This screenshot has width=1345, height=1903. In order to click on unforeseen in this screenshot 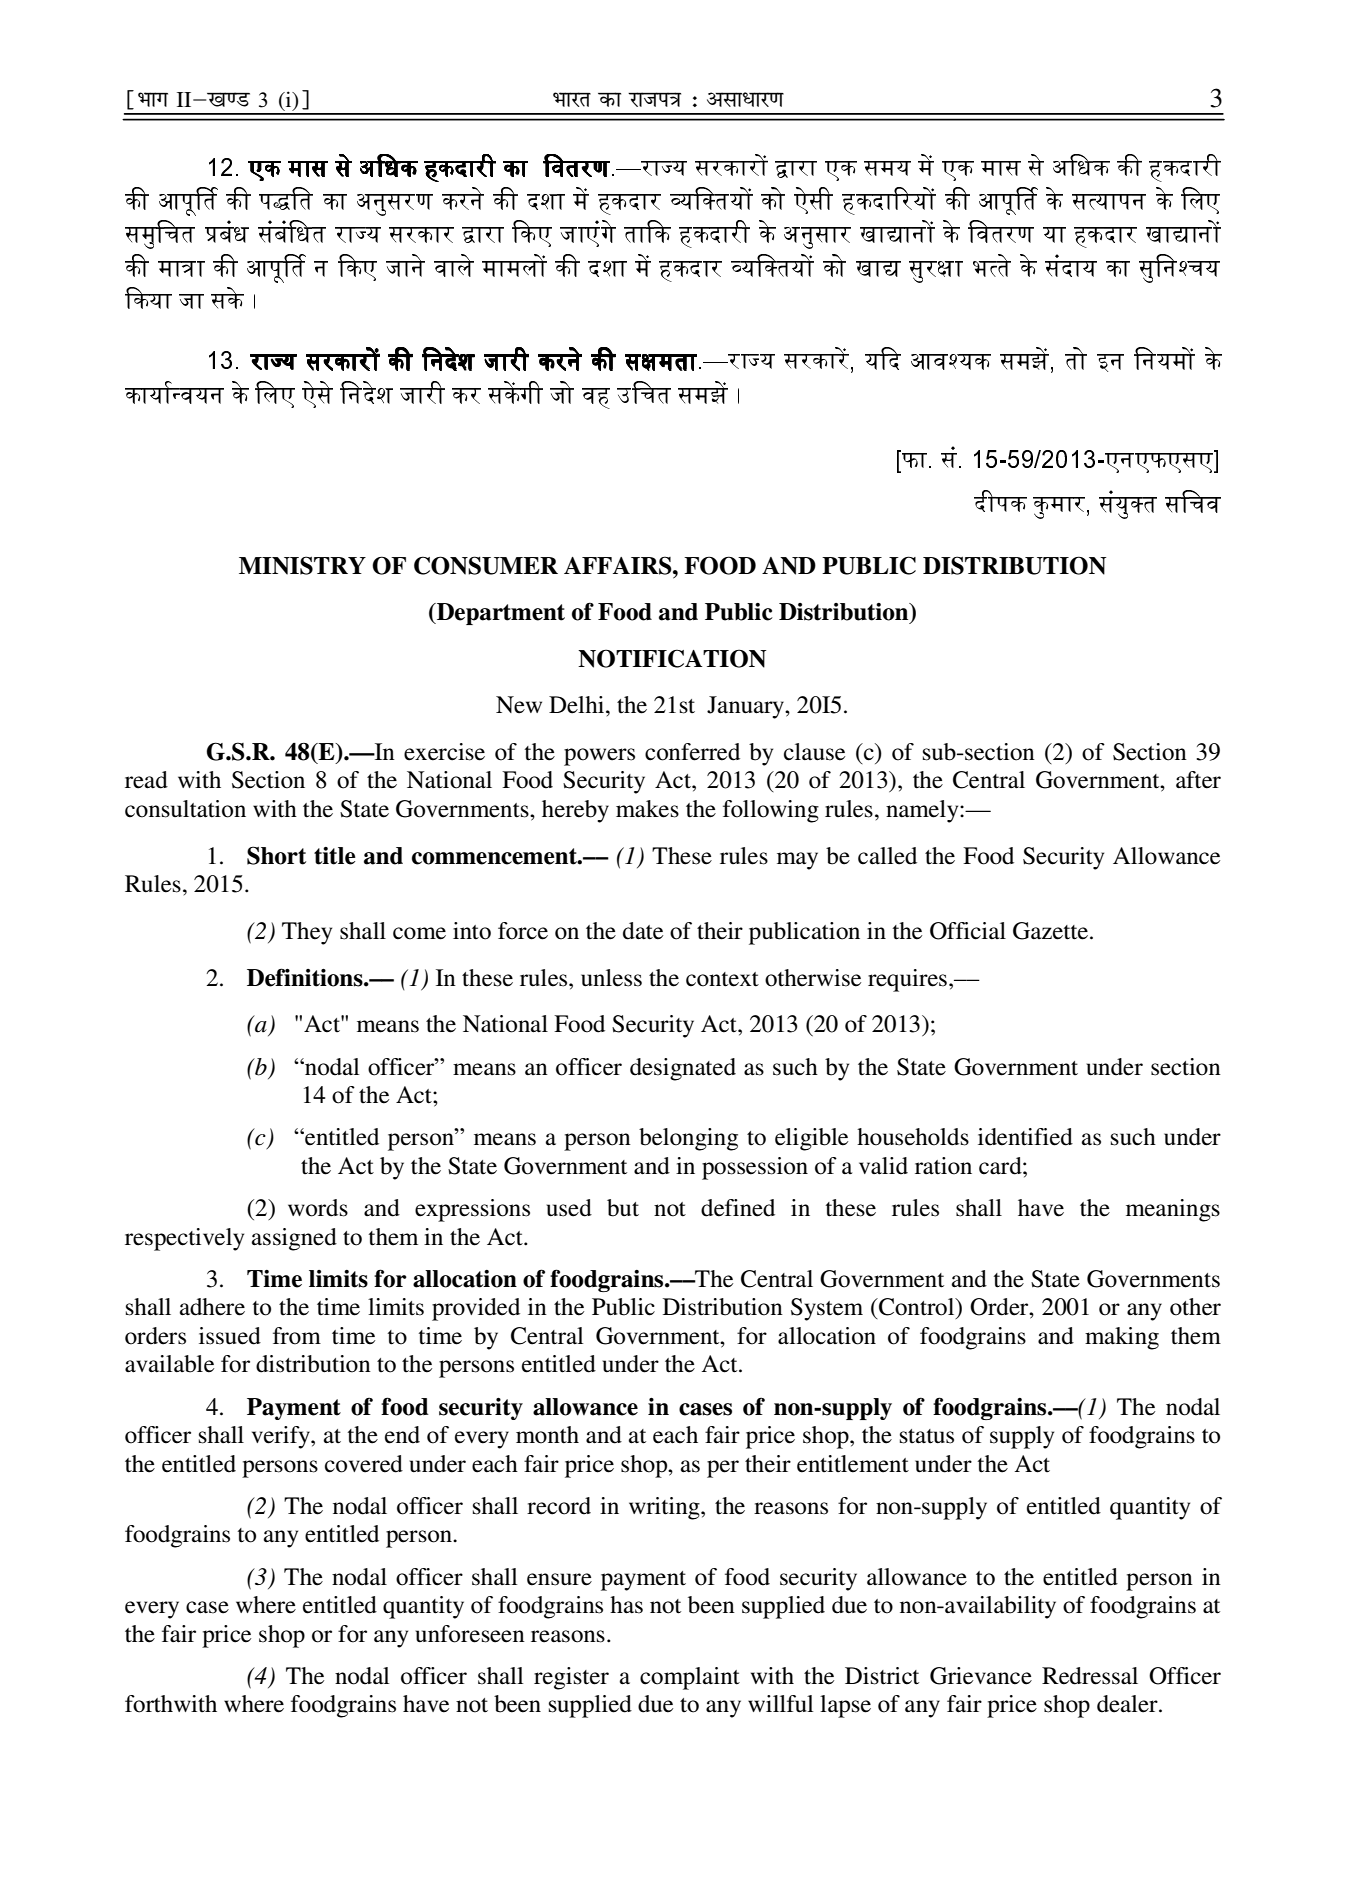, I will do `click(470, 1634)`.
